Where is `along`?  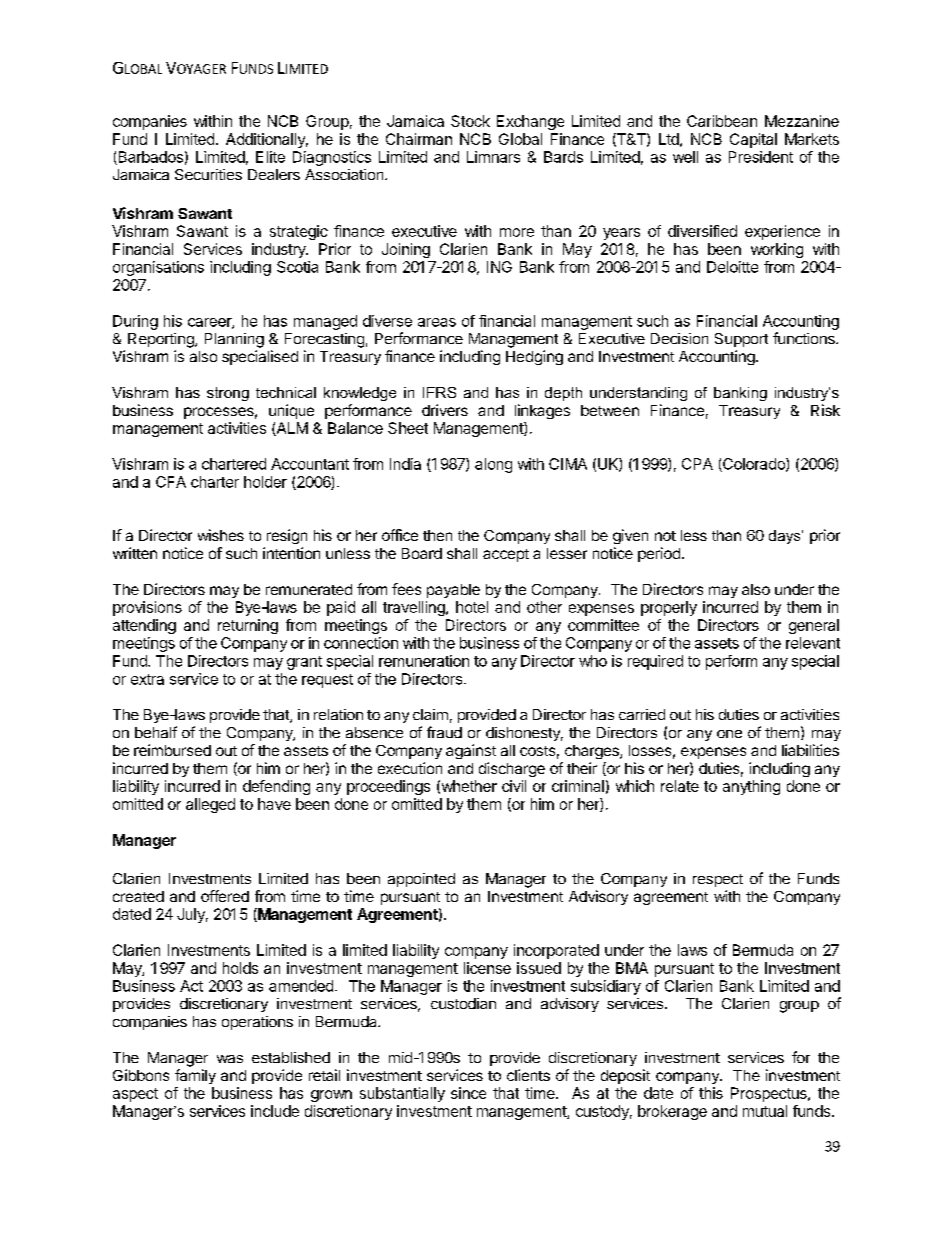
along is located at coordinates (493, 465).
